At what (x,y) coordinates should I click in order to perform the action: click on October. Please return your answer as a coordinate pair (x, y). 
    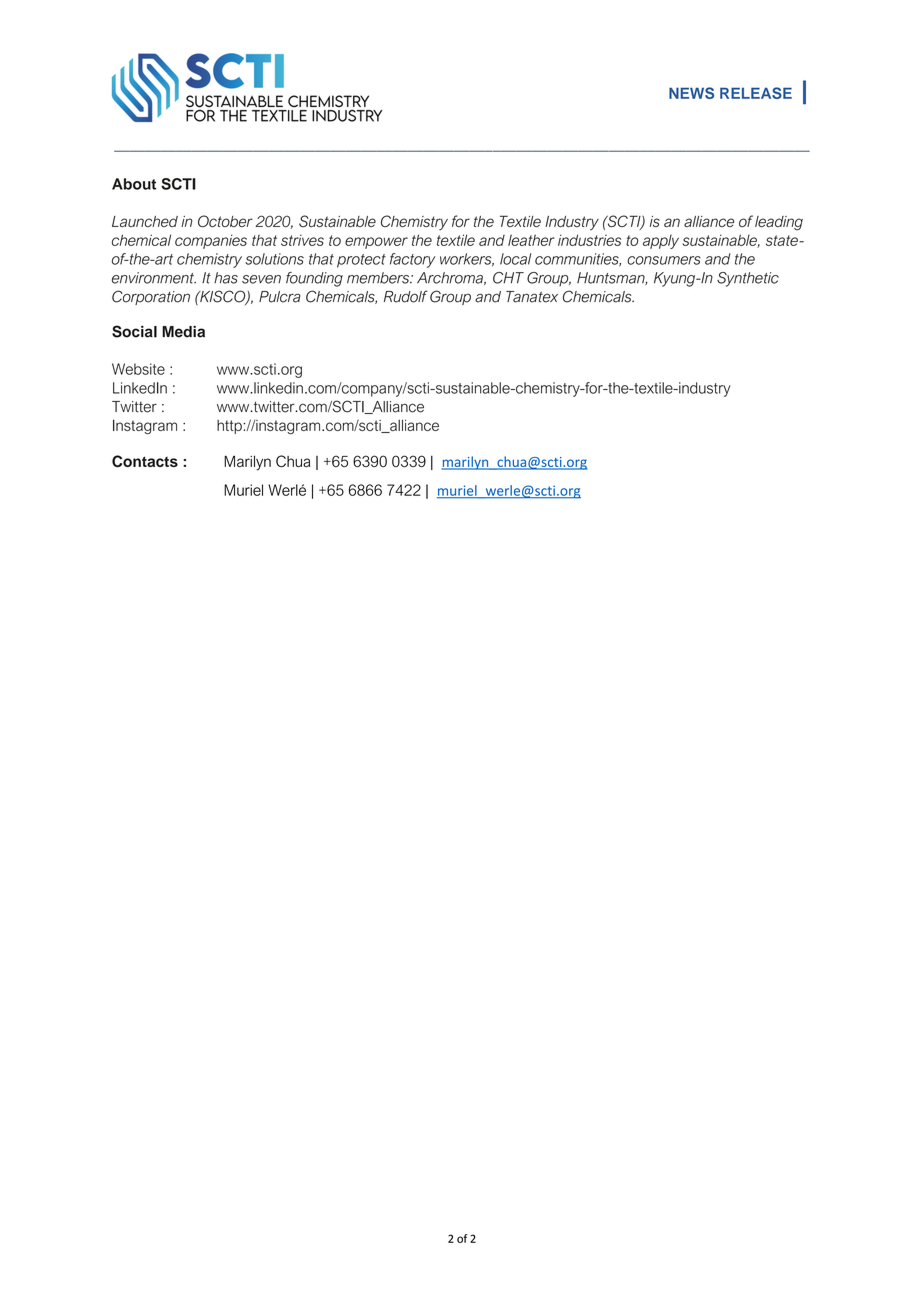
    Looking at the image, I should click on (225, 221).
